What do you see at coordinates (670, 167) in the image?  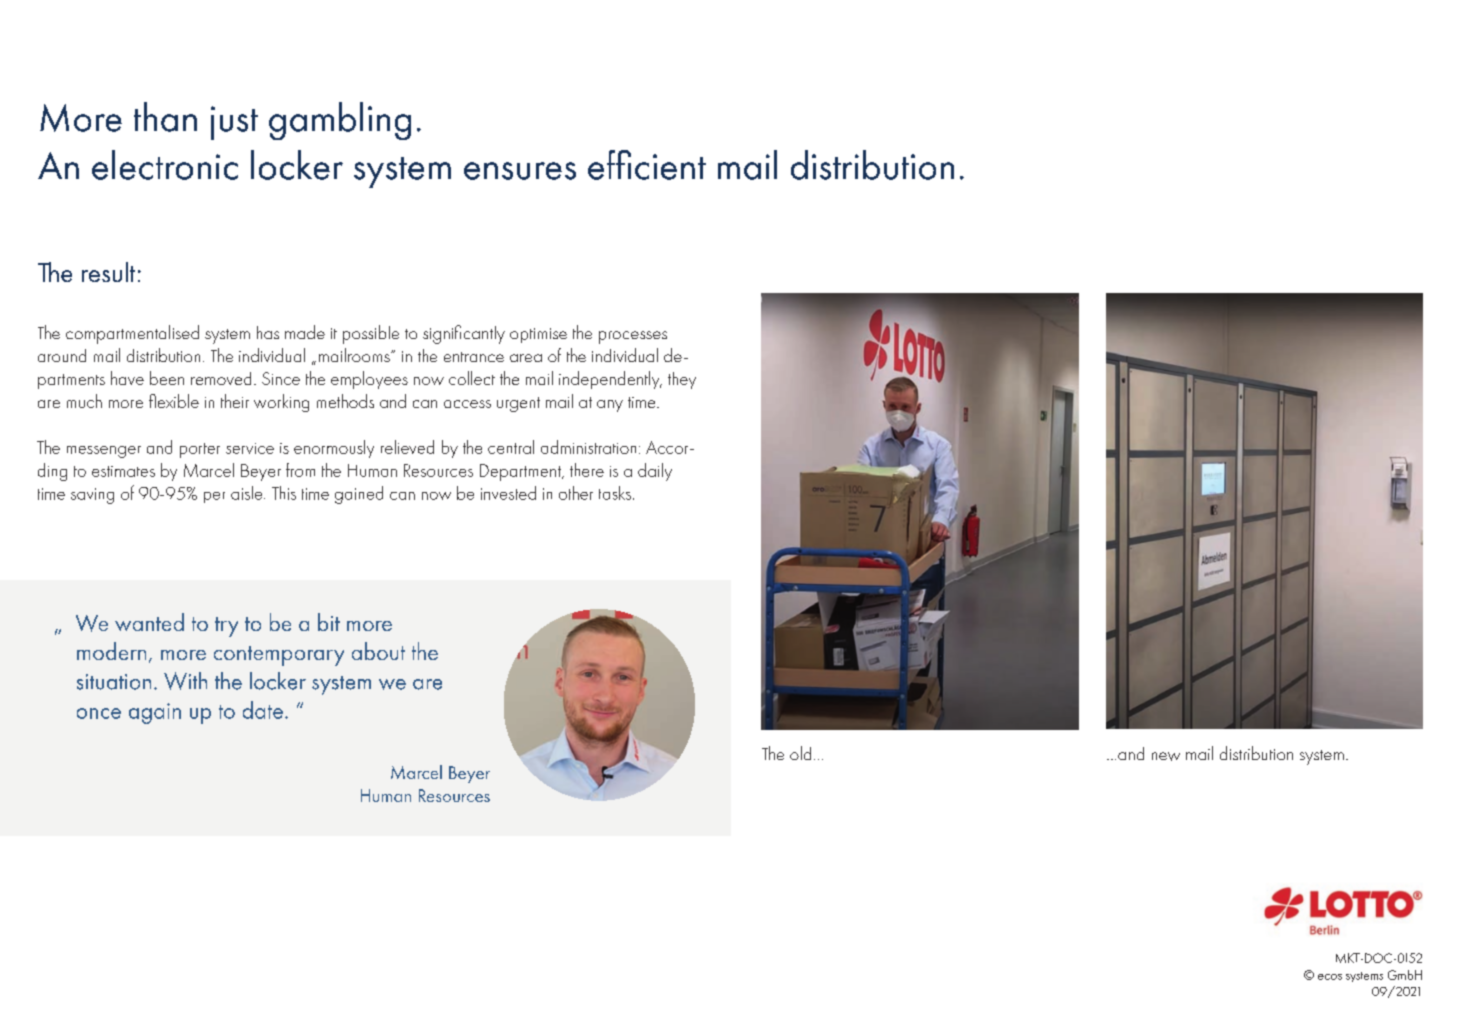 I see `cient` at bounding box center [670, 167].
